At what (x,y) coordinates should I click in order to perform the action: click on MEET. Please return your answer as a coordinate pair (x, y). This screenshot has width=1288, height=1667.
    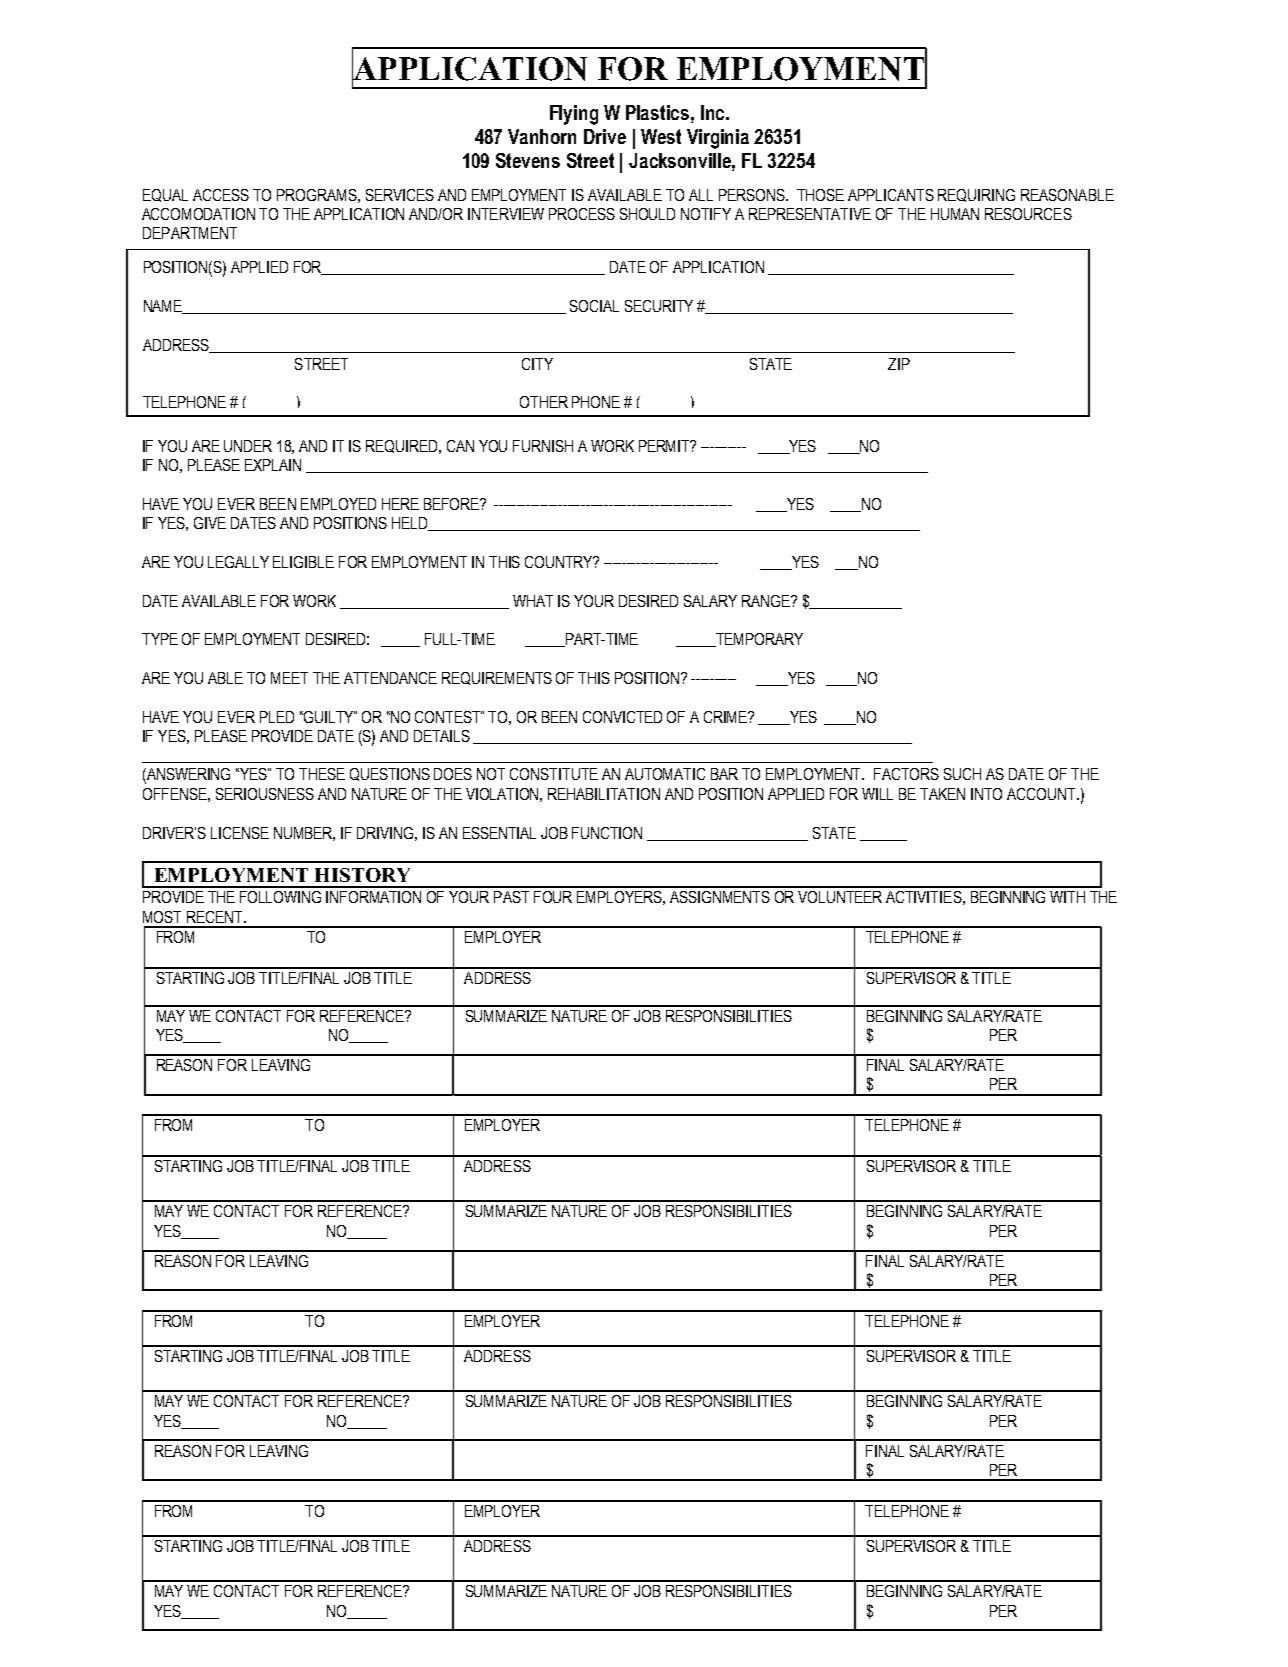
    Looking at the image, I should click on (289, 678).
